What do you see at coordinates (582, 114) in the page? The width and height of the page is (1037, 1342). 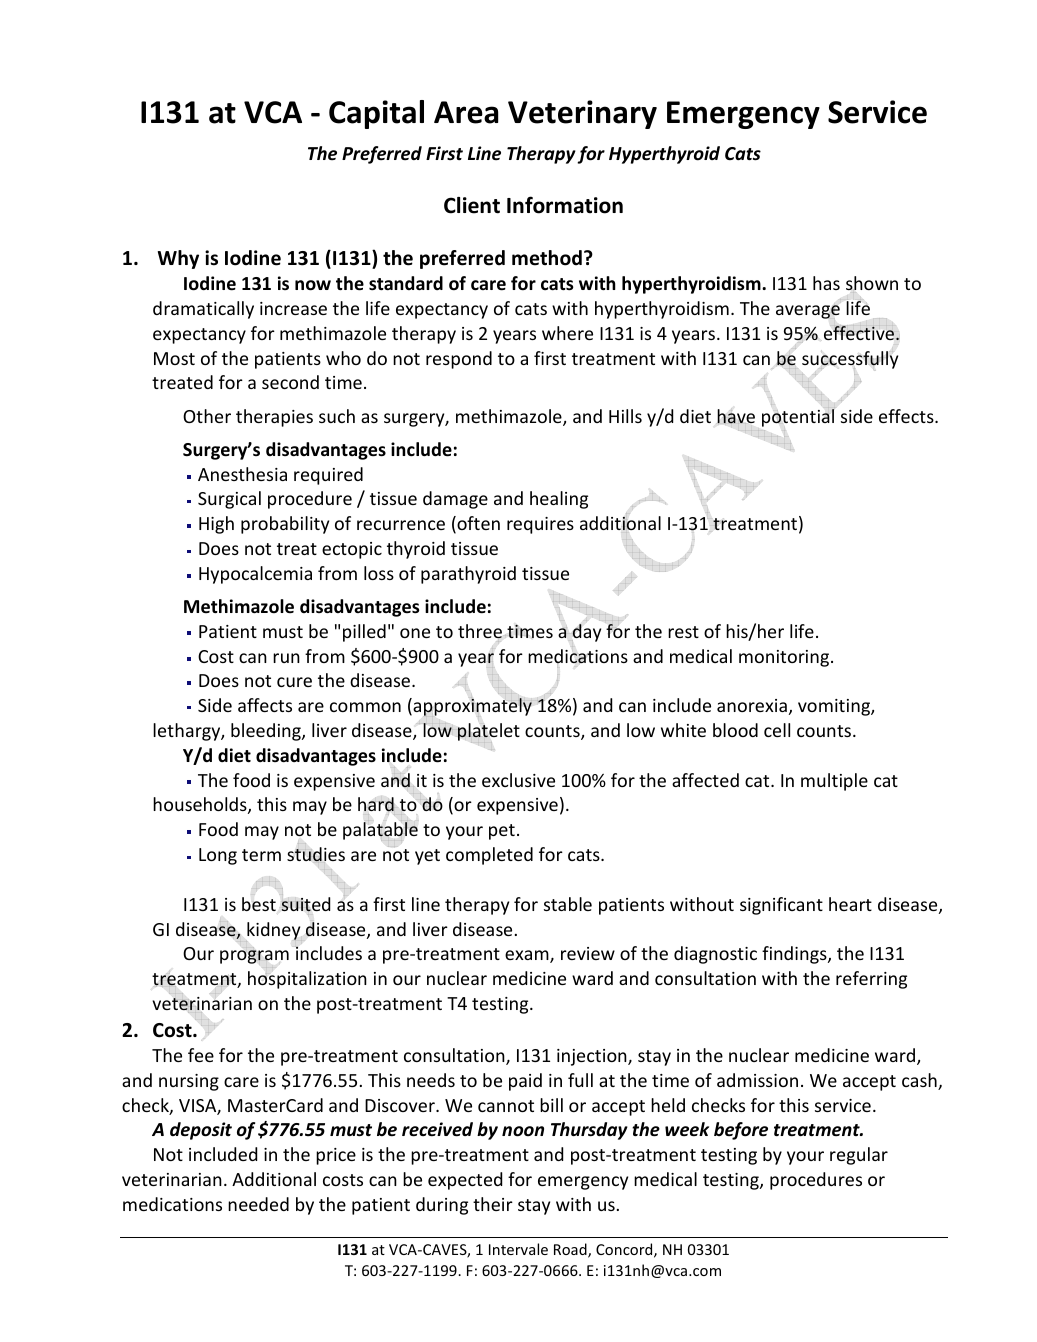 I see `Veterinary` at bounding box center [582, 114].
